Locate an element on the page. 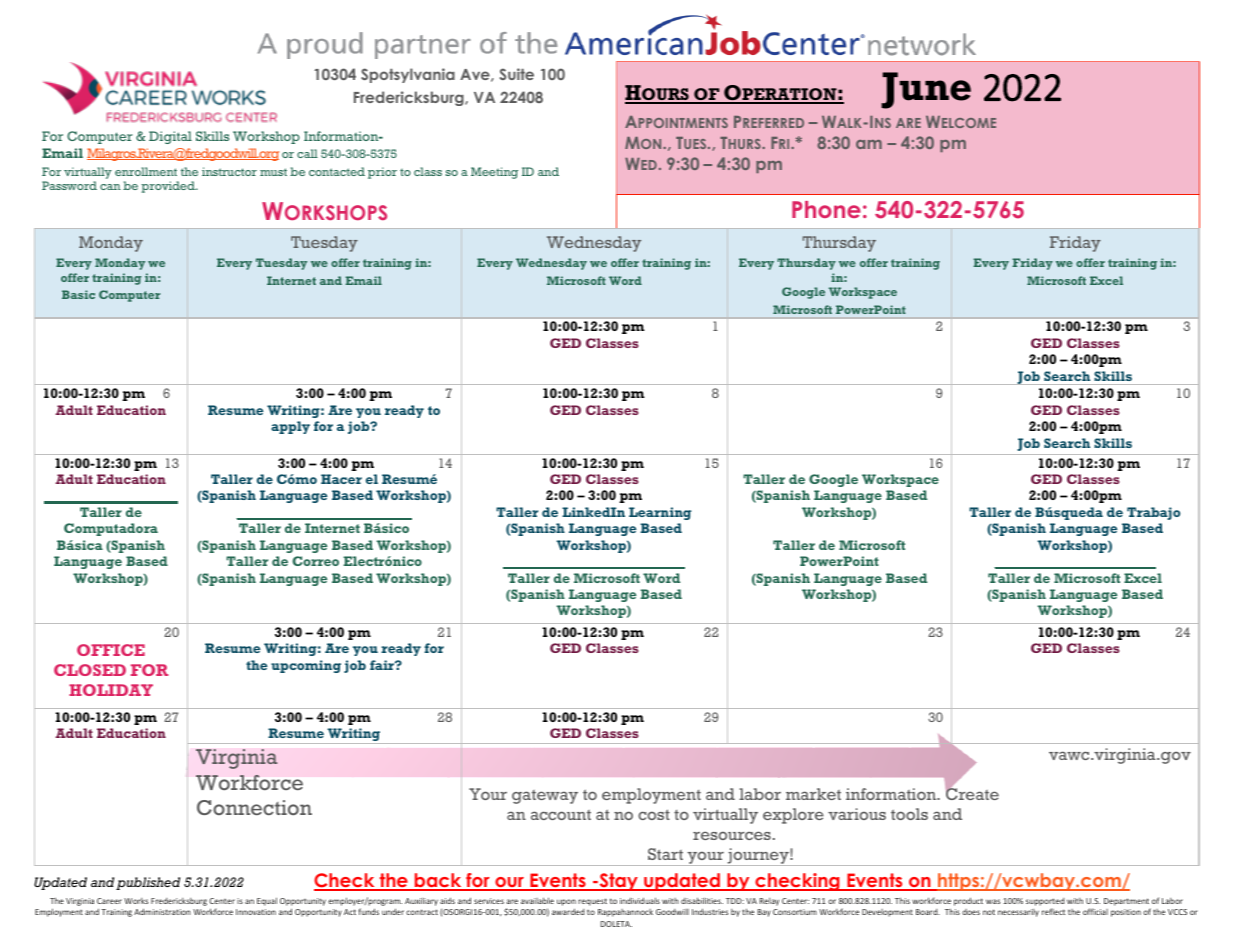 The width and height of the page is (1233, 952). published is located at coordinates (148, 883).
